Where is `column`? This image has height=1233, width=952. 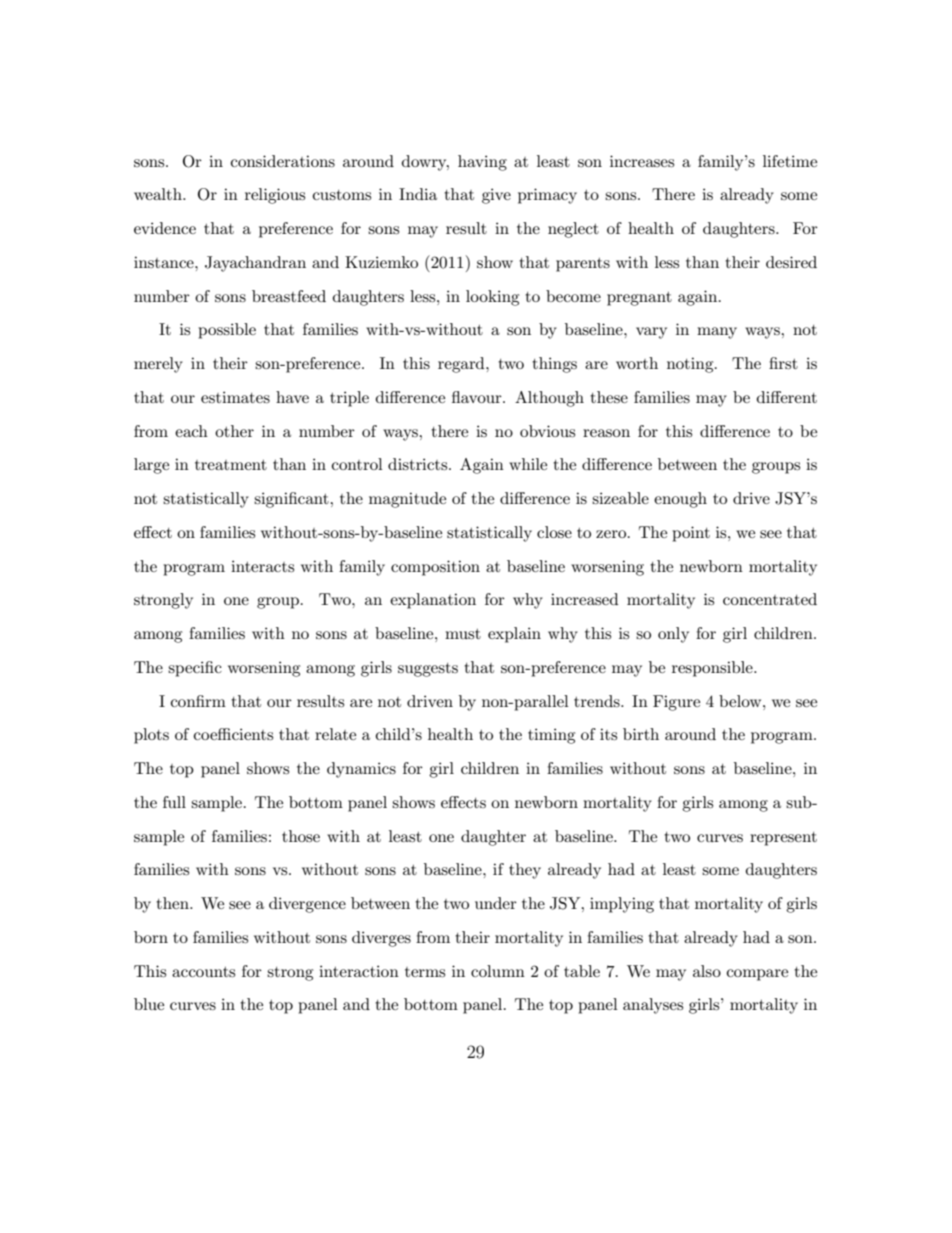
column is located at coordinates (498, 971).
